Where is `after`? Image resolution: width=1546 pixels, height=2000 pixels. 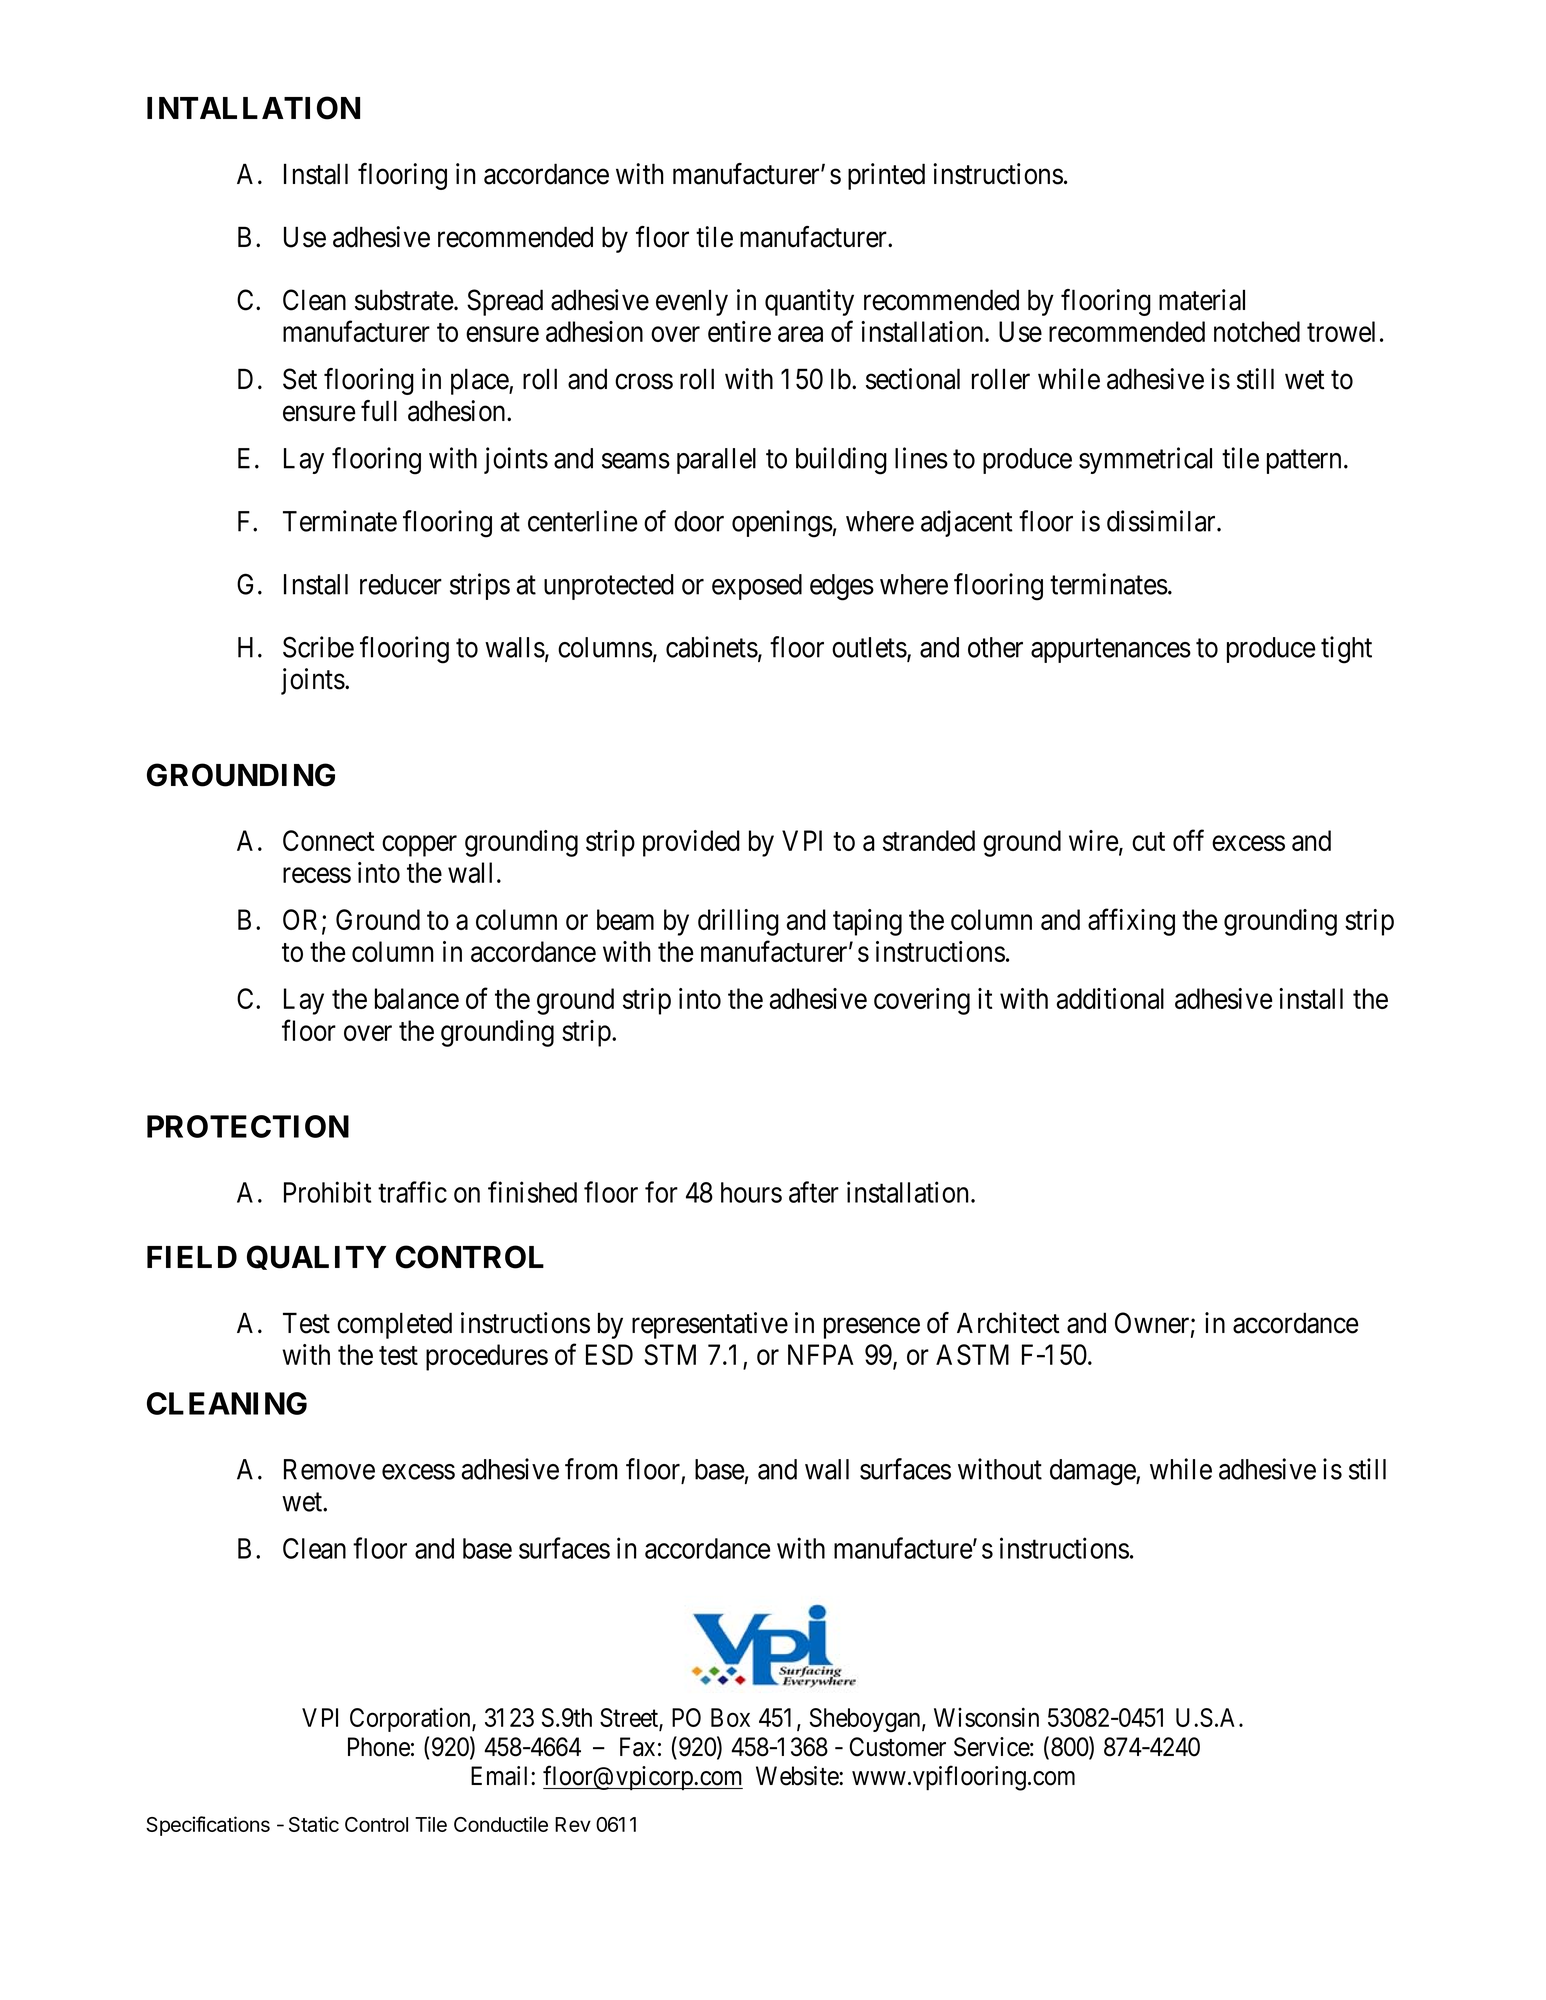
after is located at coordinates (814, 1192).
